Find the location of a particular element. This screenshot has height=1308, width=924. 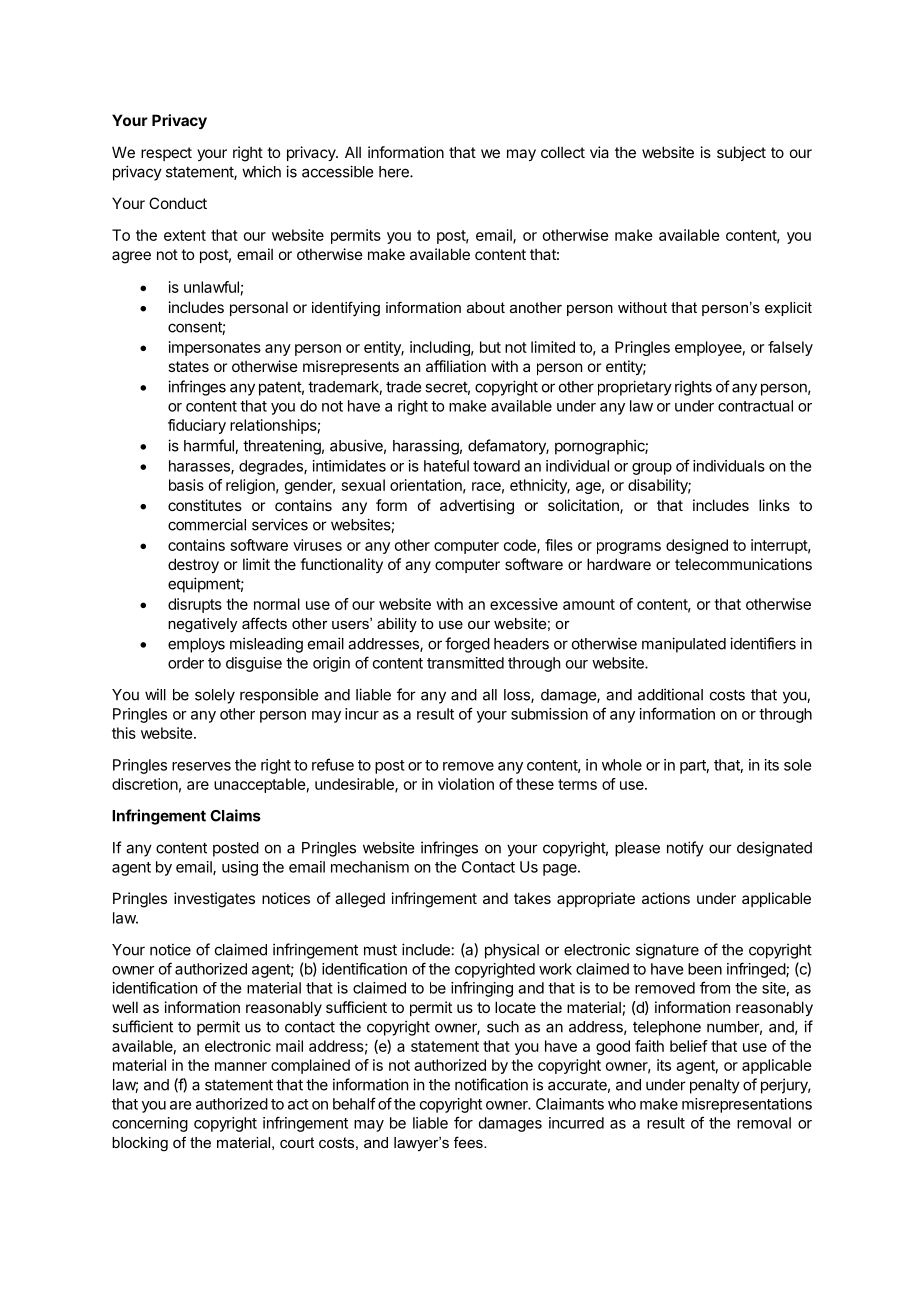

here is located at coordinates (395, 172).
